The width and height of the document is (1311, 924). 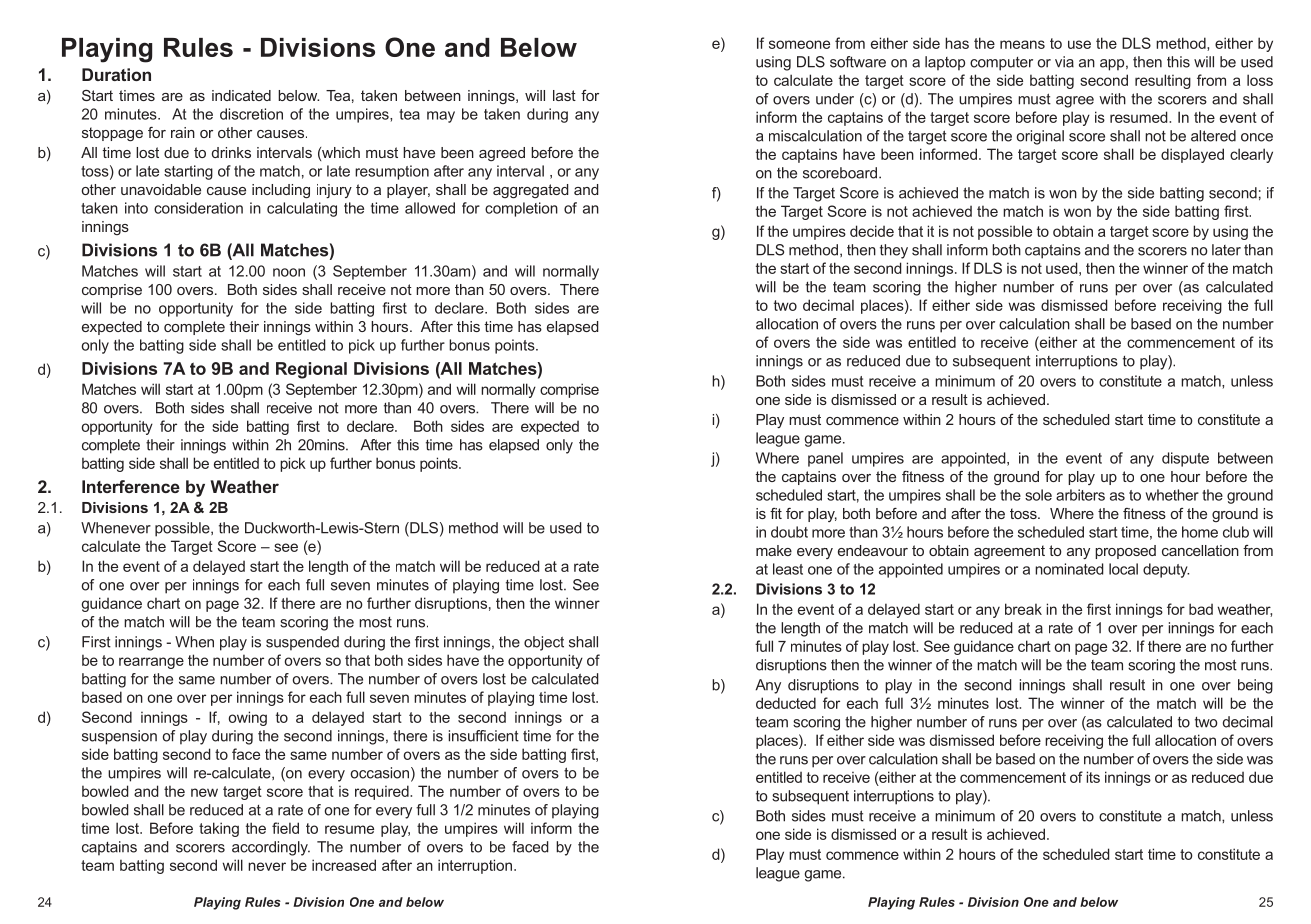 I want to click on panel, so click(x=825, y=459).
